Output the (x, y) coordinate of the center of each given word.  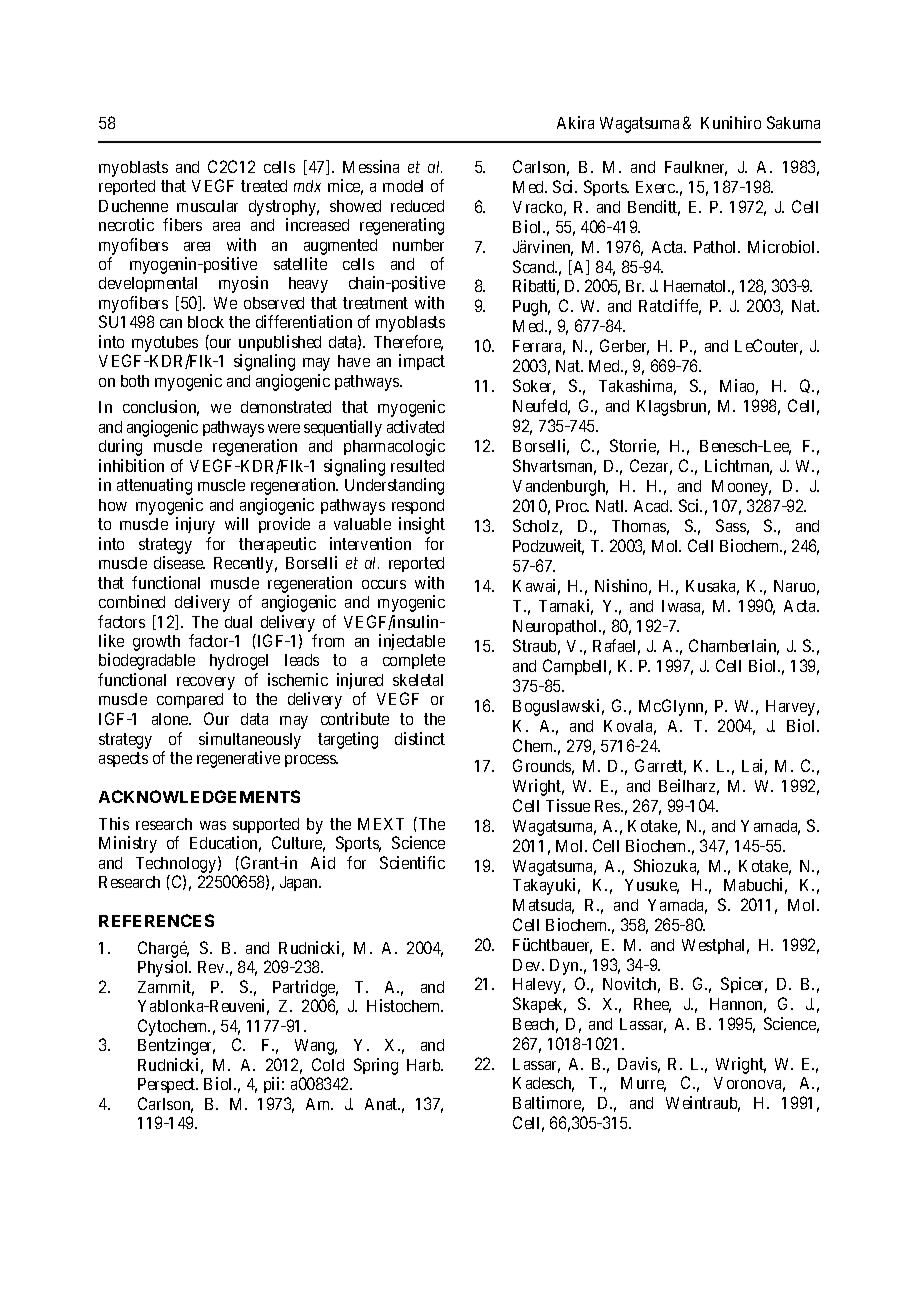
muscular (207, 206)
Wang (316, 1047)
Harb (425, 1065)
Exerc (656, 187)
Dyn (566, 967)
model (403, 186)
